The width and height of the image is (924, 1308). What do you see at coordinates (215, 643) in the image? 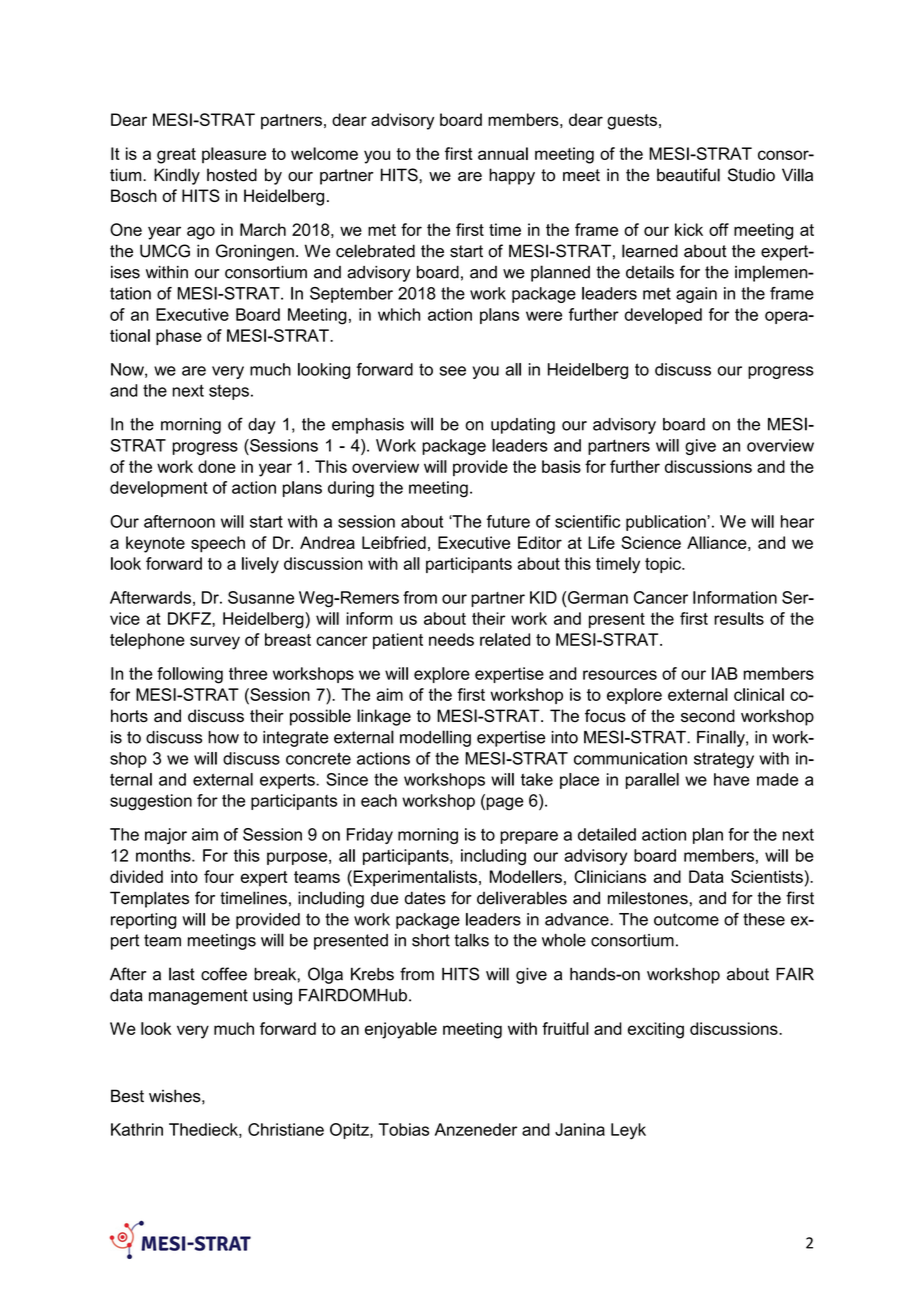
I see `survey` at bounding box center [215, 643].
